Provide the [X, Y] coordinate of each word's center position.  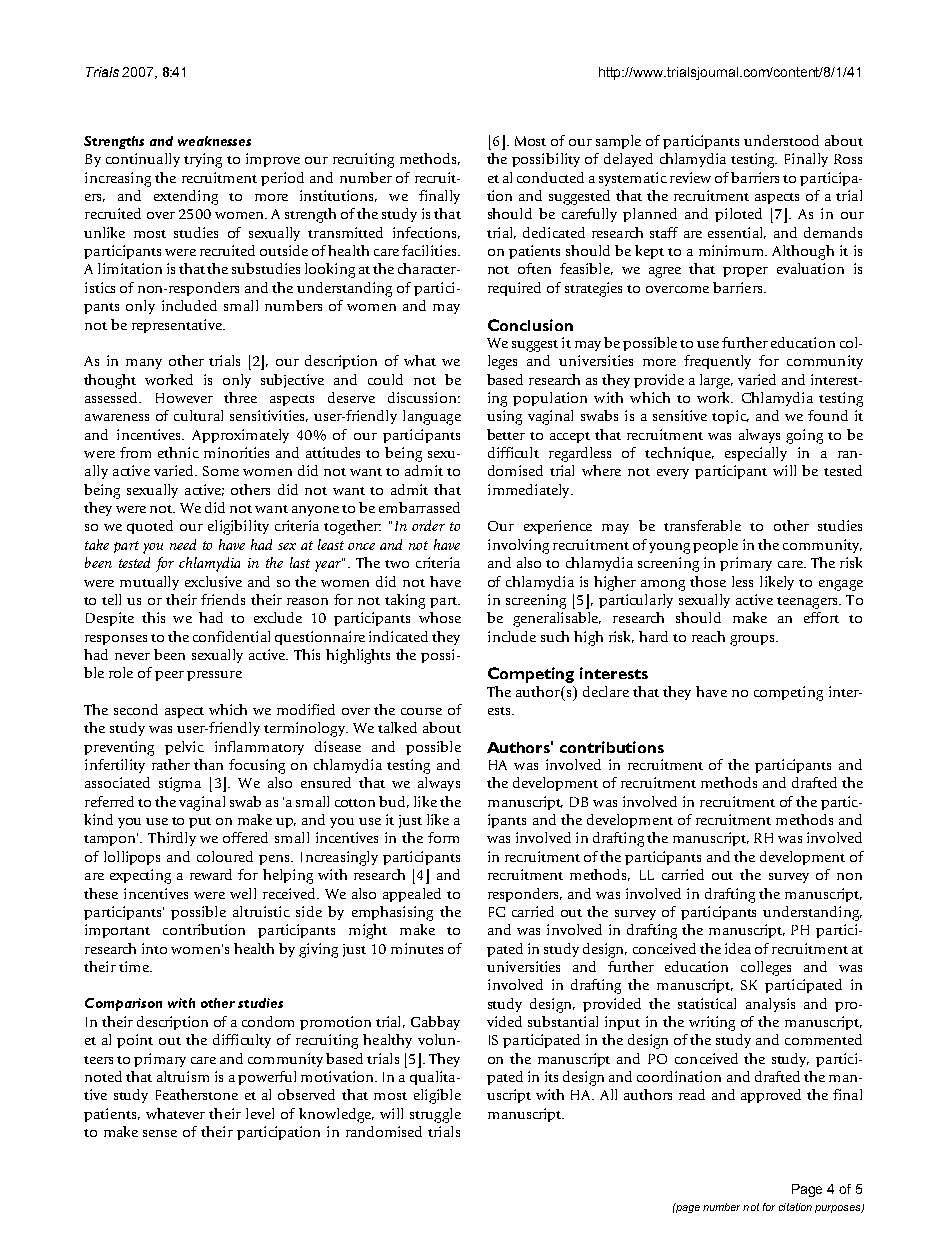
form [443, 837]
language [432, 417]
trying [203, 160]
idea [738, 948]
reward [211, 874]
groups [753, 640]
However [184, 398]
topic [730, 417]
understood [781, 140]
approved [771, 1096]
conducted [550, 177]
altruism [183, 1076]
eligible [437, 1096]
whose [440, 617]
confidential [231, 636]
